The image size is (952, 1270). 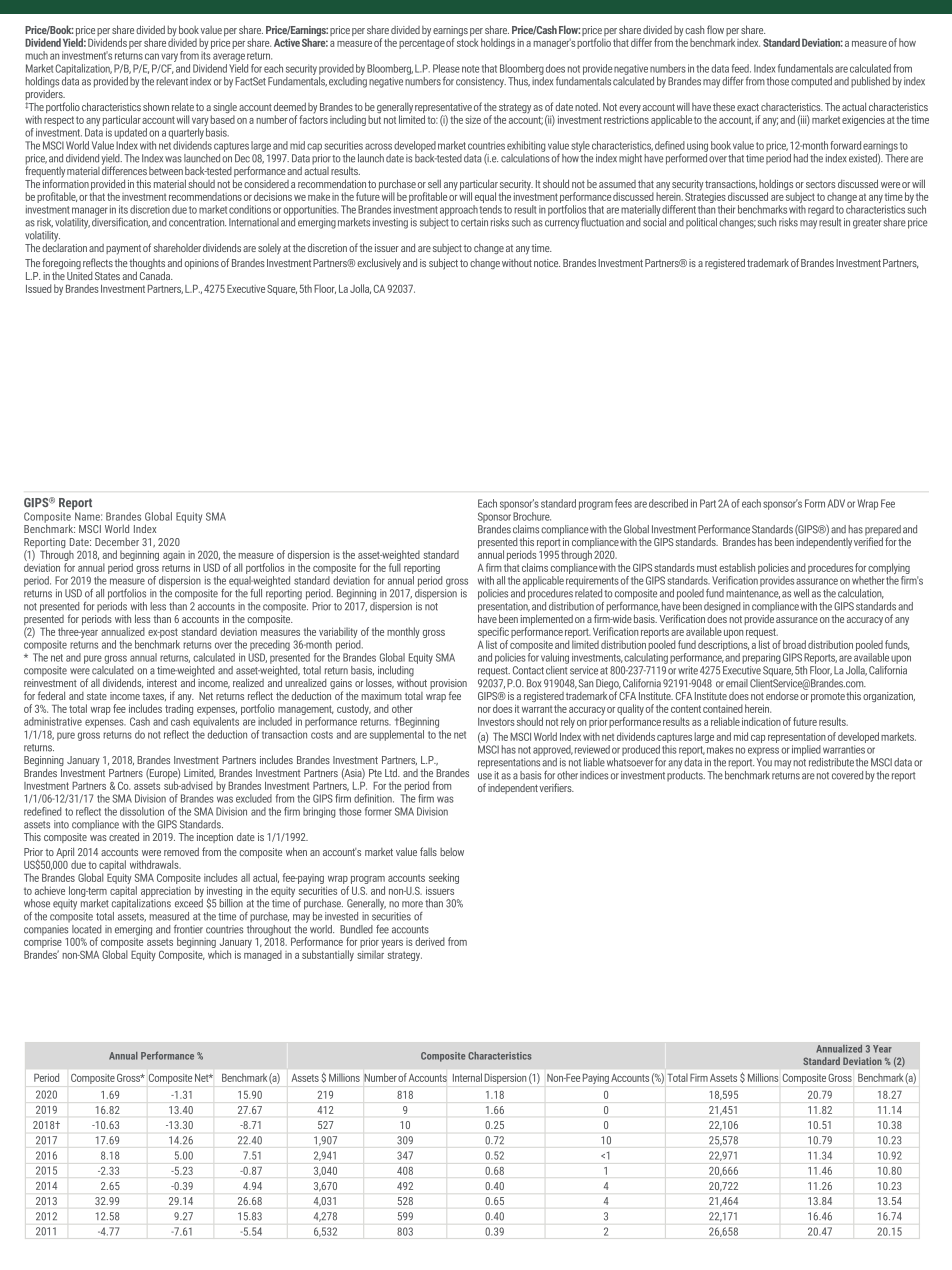 What do you see at coordinates (801, 593) in the image?
I see `well` at bounding box center [801, 593].
